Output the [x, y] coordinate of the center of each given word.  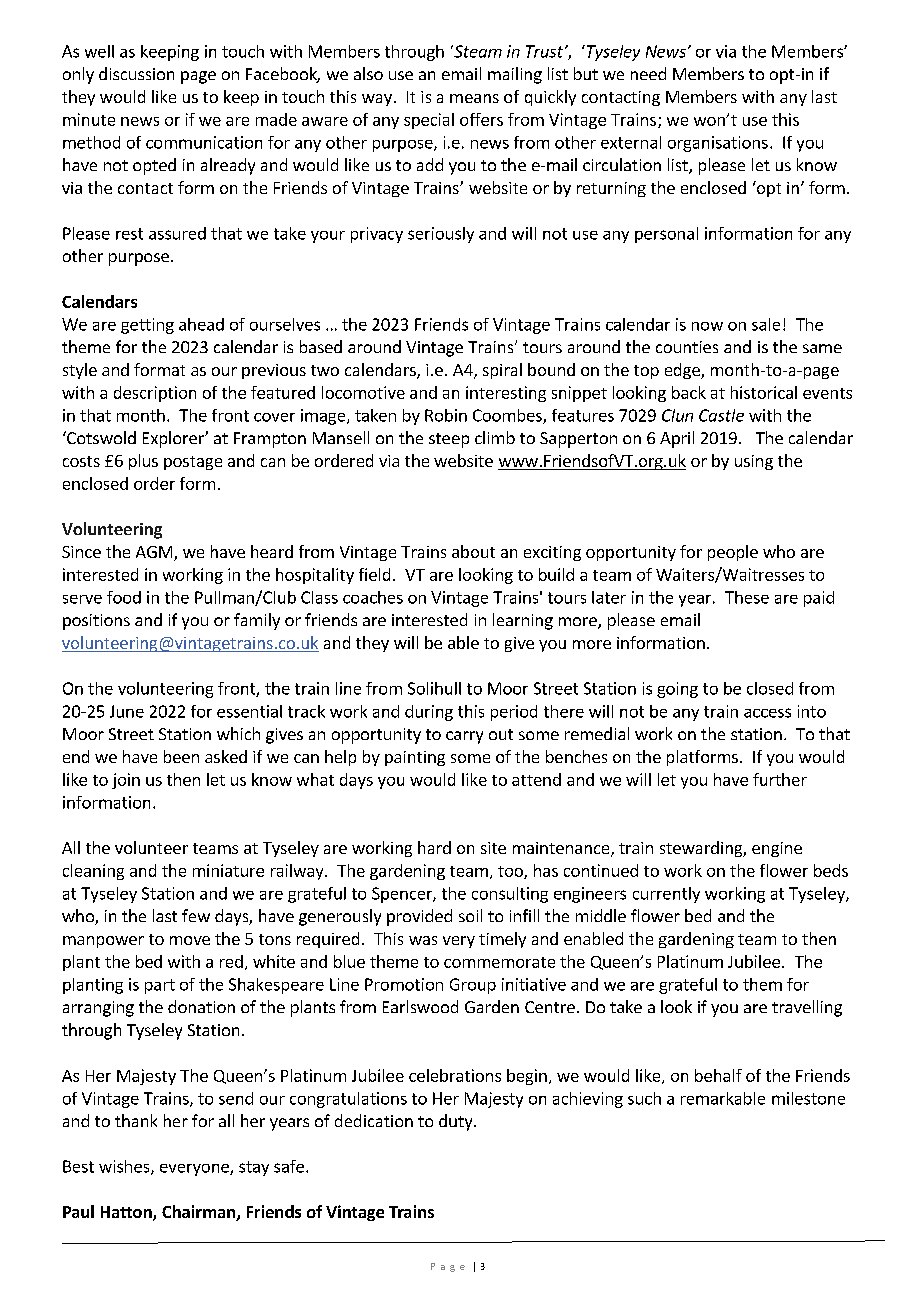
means [474, 98]
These [747, 597]
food [124, 597]
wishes [125, 1167]
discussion [136, 73]
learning [523, 621]
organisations [718, 144]
